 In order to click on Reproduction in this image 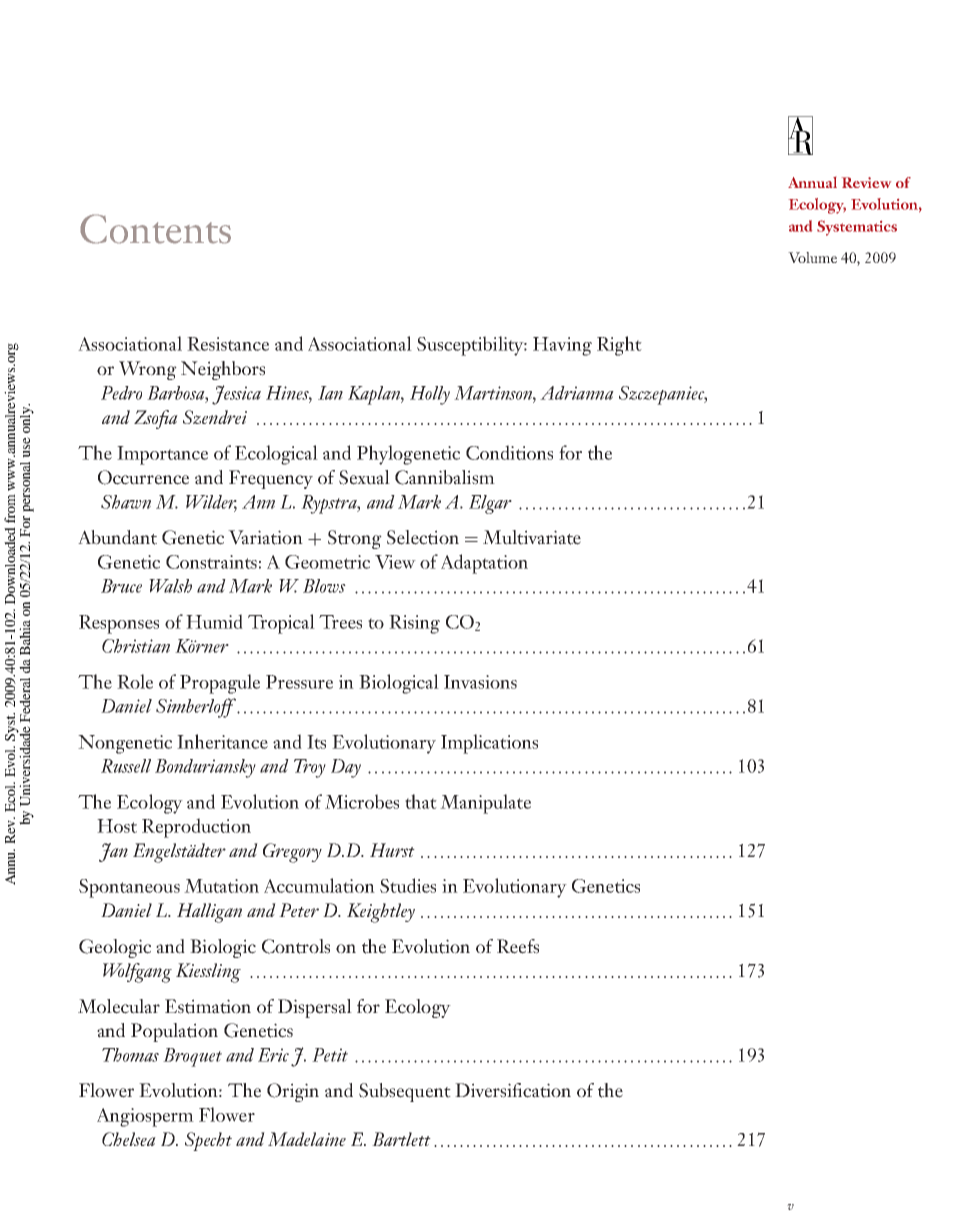, I will do `click(196, 828)`.
